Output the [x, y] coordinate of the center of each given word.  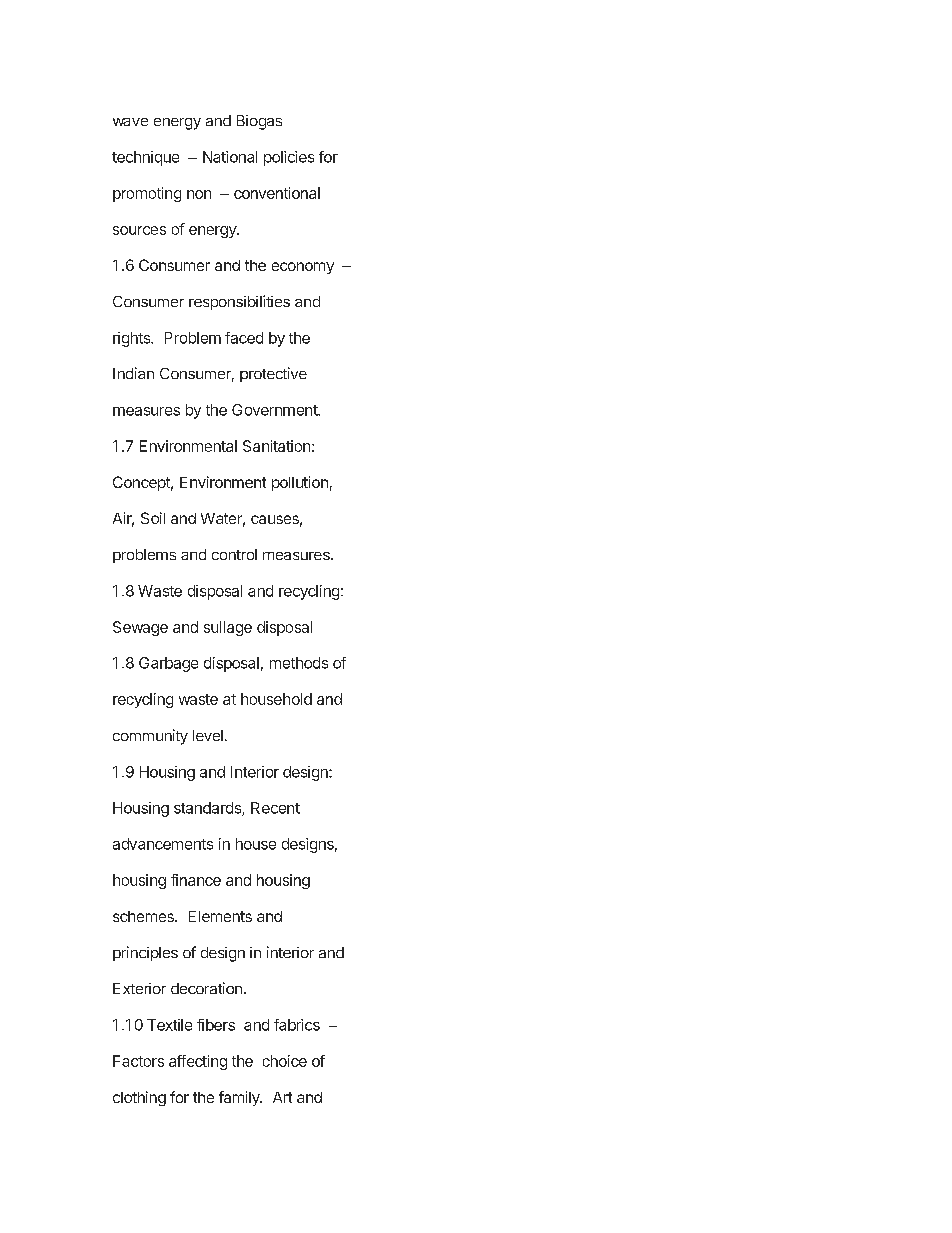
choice [285, 1061]
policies [289, 158]
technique [145, 158]
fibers [216, 1025]
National [230, 157]
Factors [138, 1061]
